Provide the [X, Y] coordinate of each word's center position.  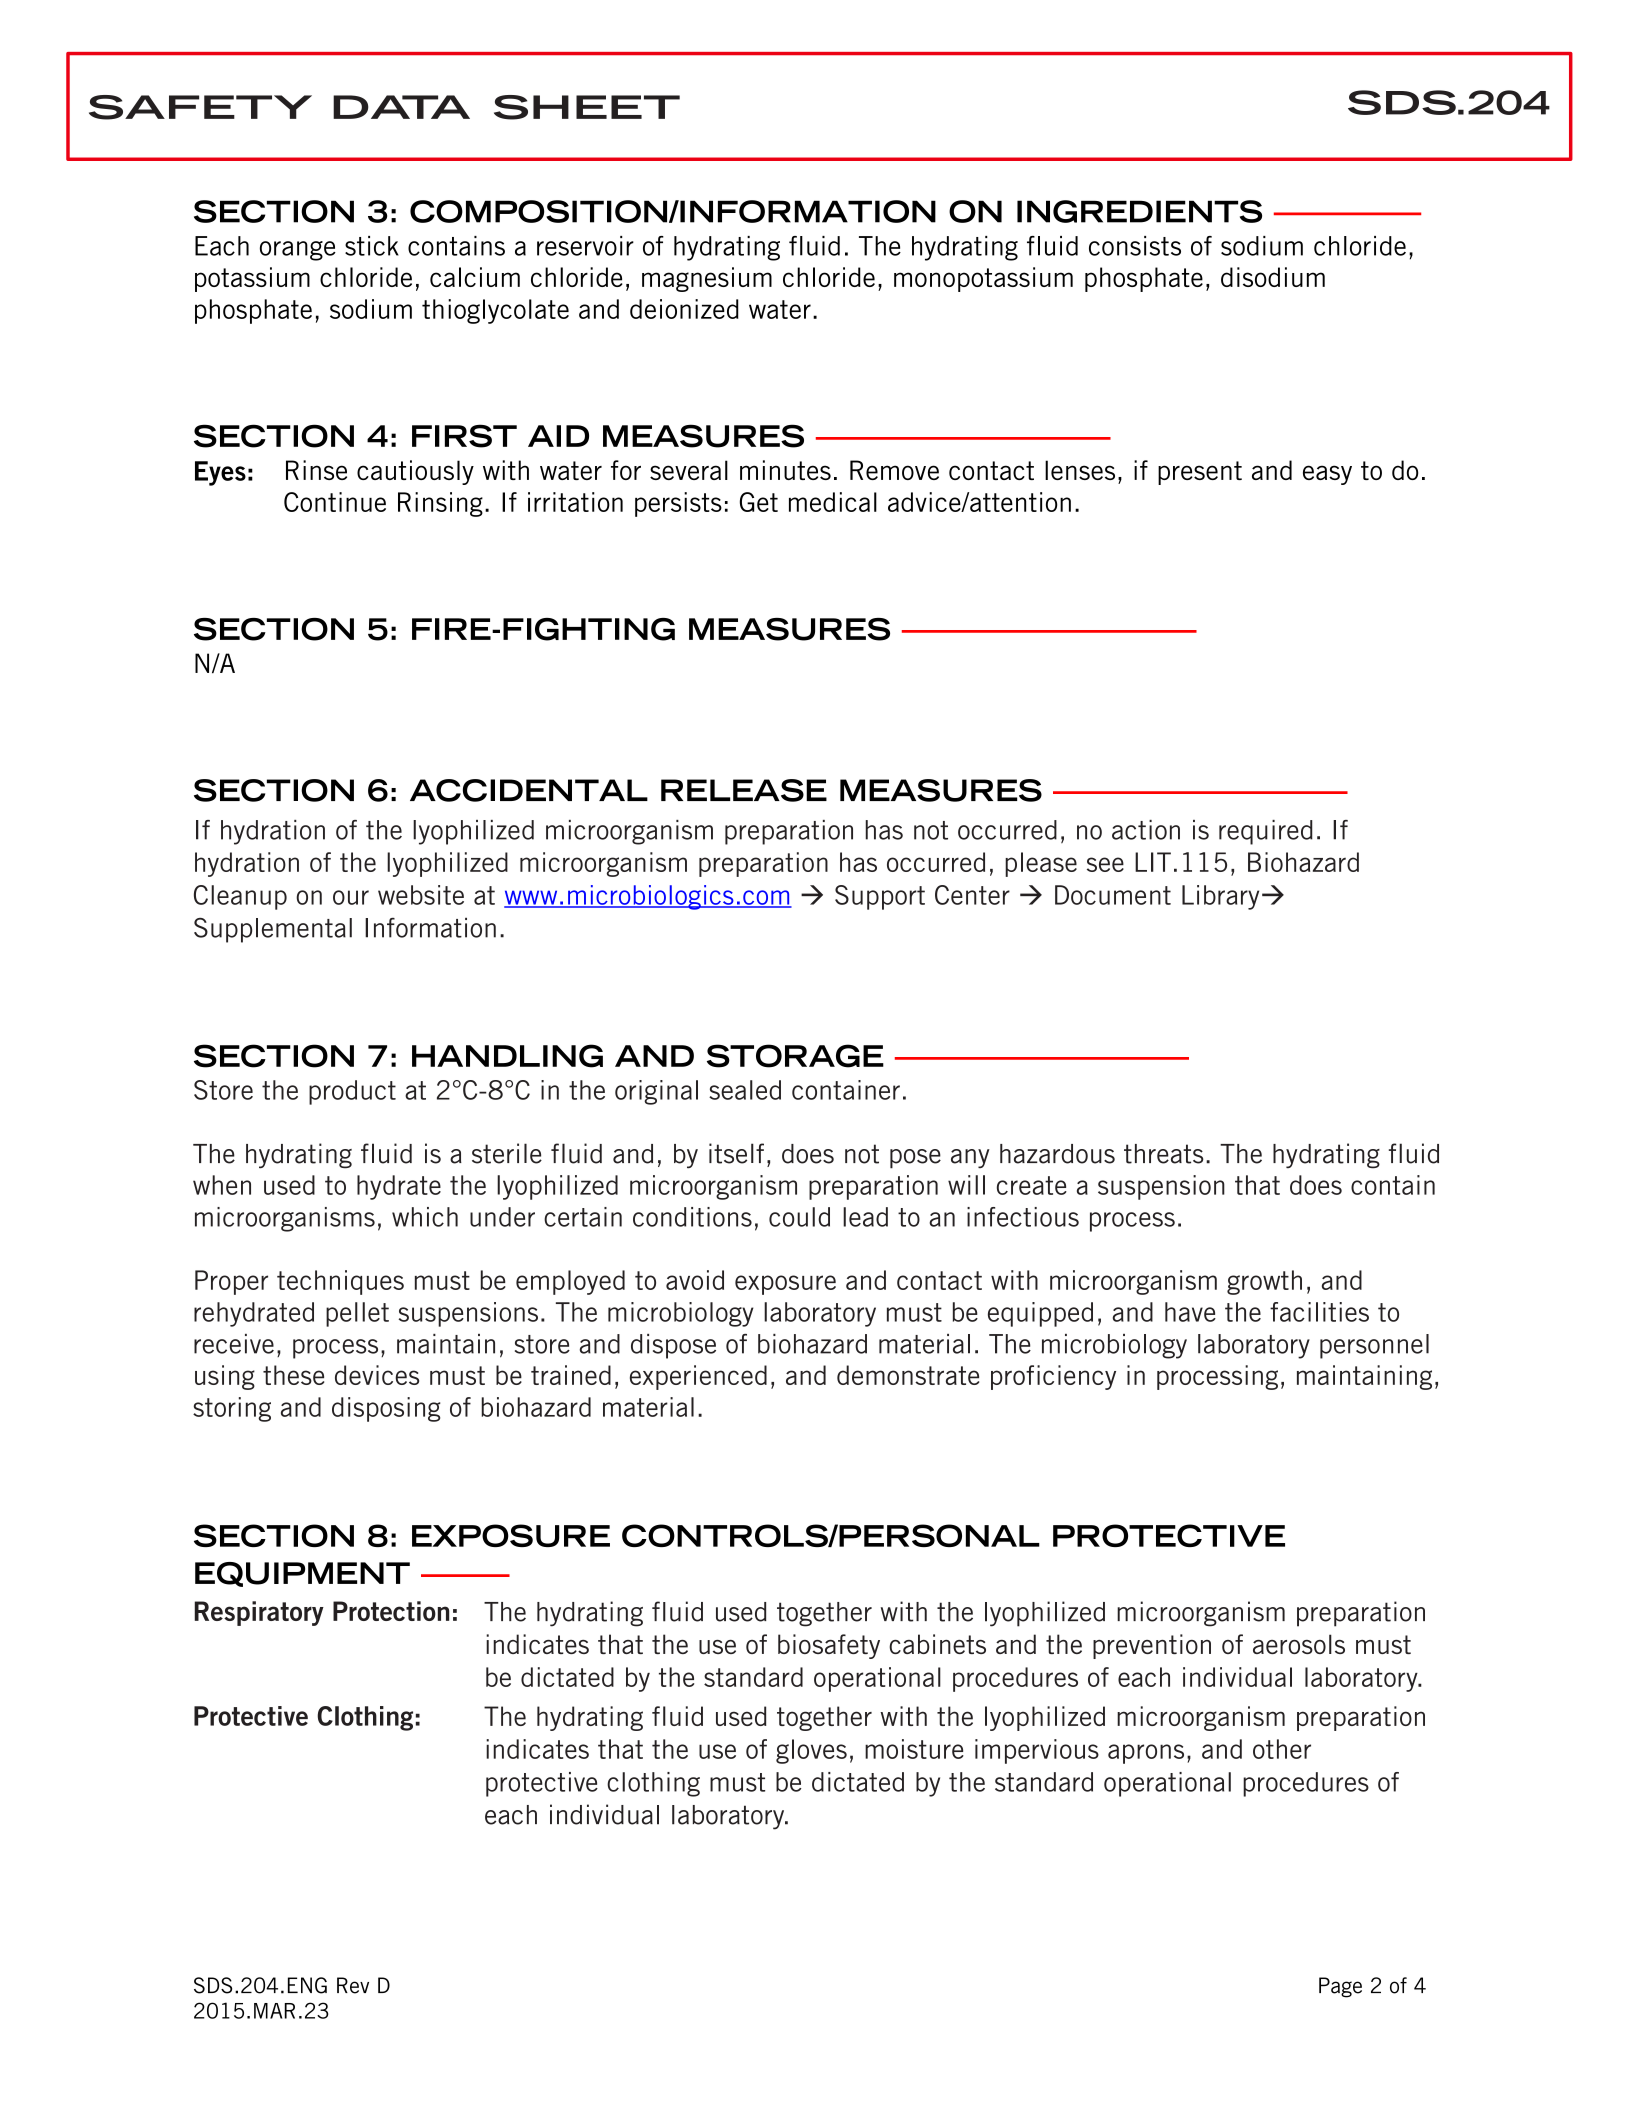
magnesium [707, 279]
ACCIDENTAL [529, 790]
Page [1340, 1987]
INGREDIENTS [1139, 211]
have [1190, 1312]
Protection [391, 1611]
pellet [357, 1314]
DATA [401, 107]
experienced [698, 1377]
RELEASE [744, 790]
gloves [811, 1751]
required [1266, 832]
